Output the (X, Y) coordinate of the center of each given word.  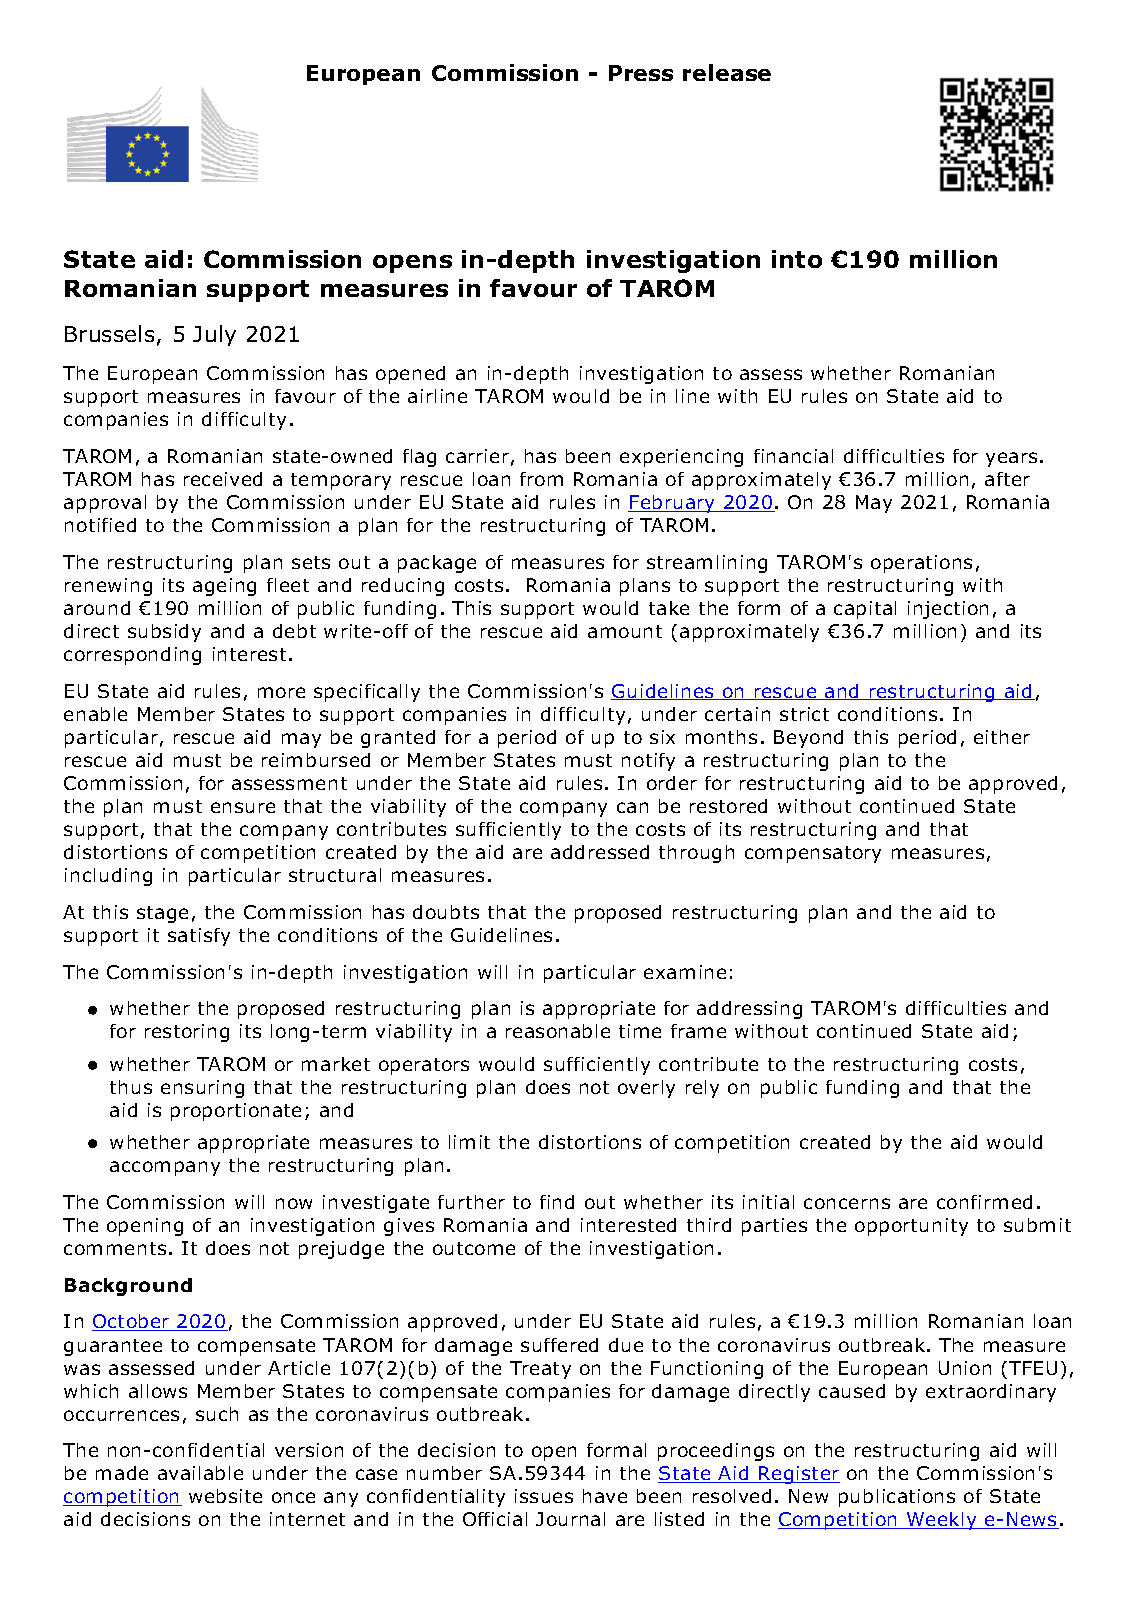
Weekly (942, 1521)
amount (625, 631)
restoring (187, 1033)
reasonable (558, 1031)
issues (544, 1496)
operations (921, 564)
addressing (749, 1010)
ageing (224, 587)
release (727, 72)
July (214, 335)
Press (641, 73)
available (200, 1473)
